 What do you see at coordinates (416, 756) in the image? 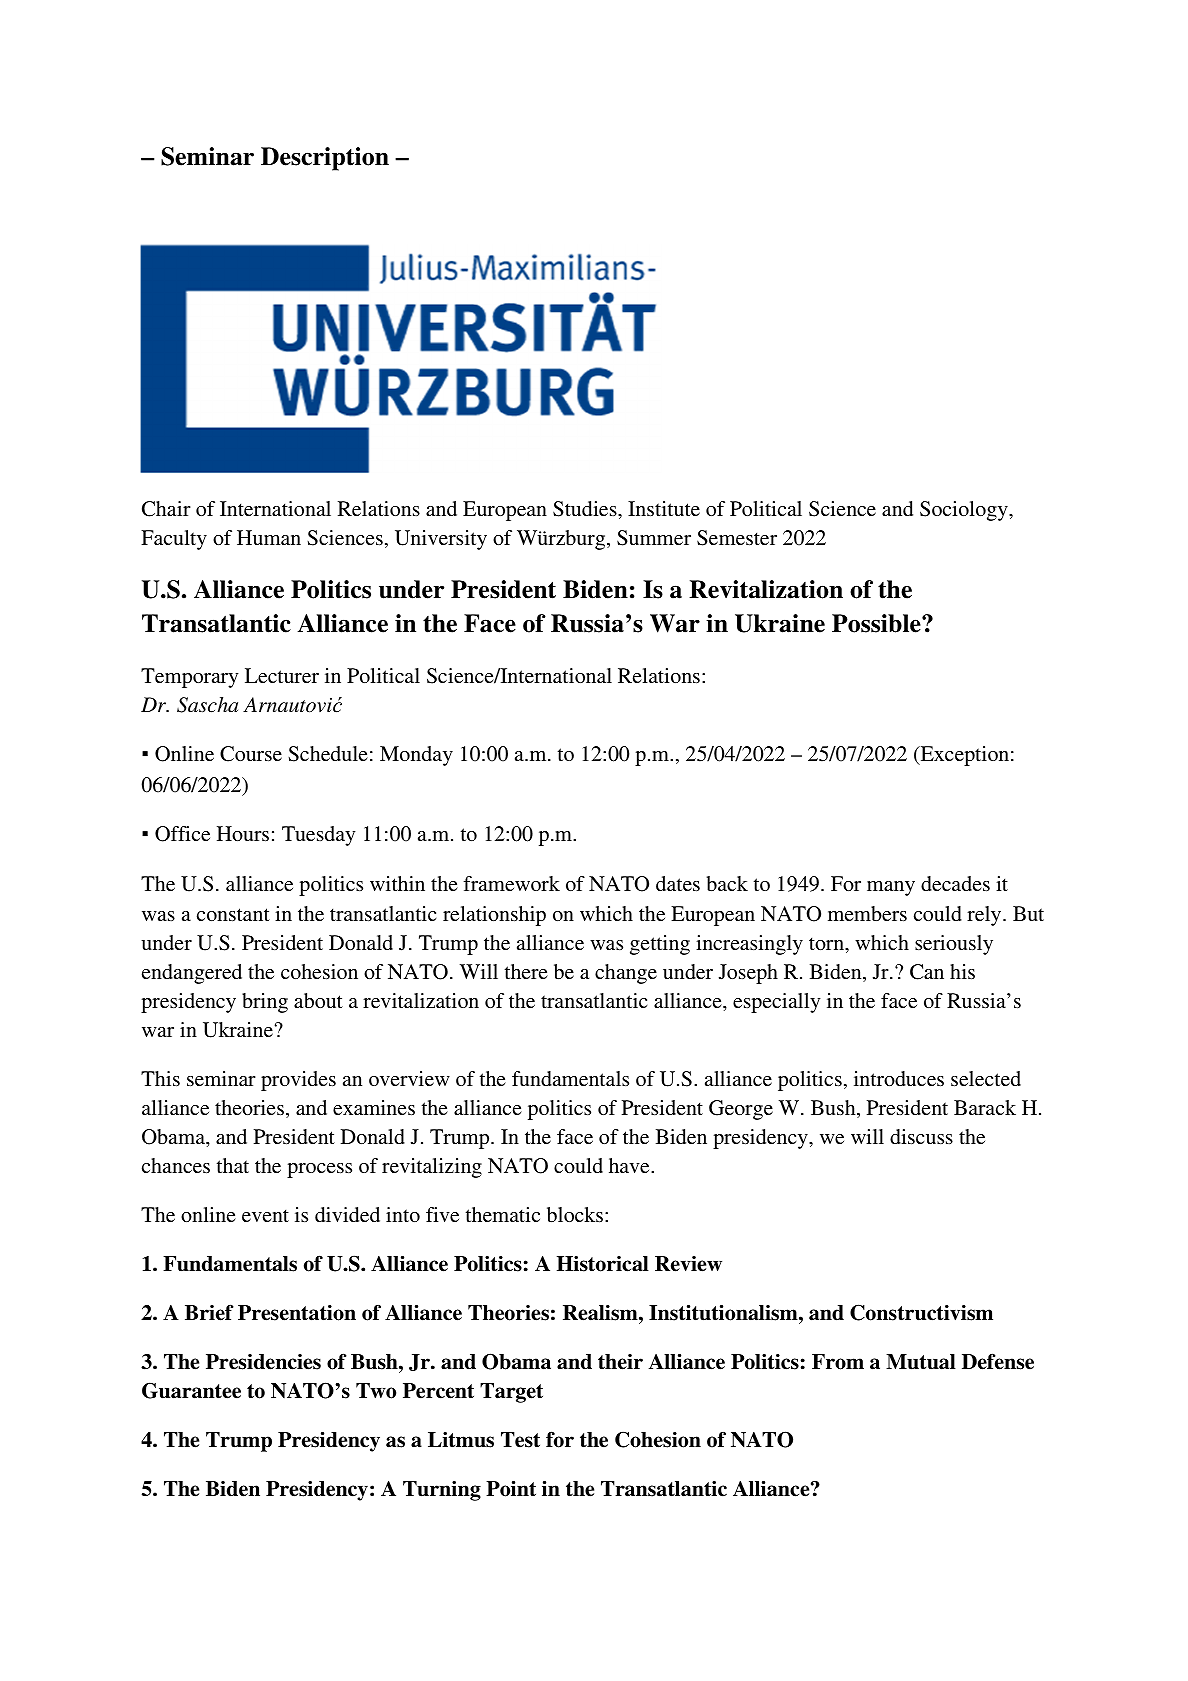
I see `Monday` at bounding box center [416, 756].
